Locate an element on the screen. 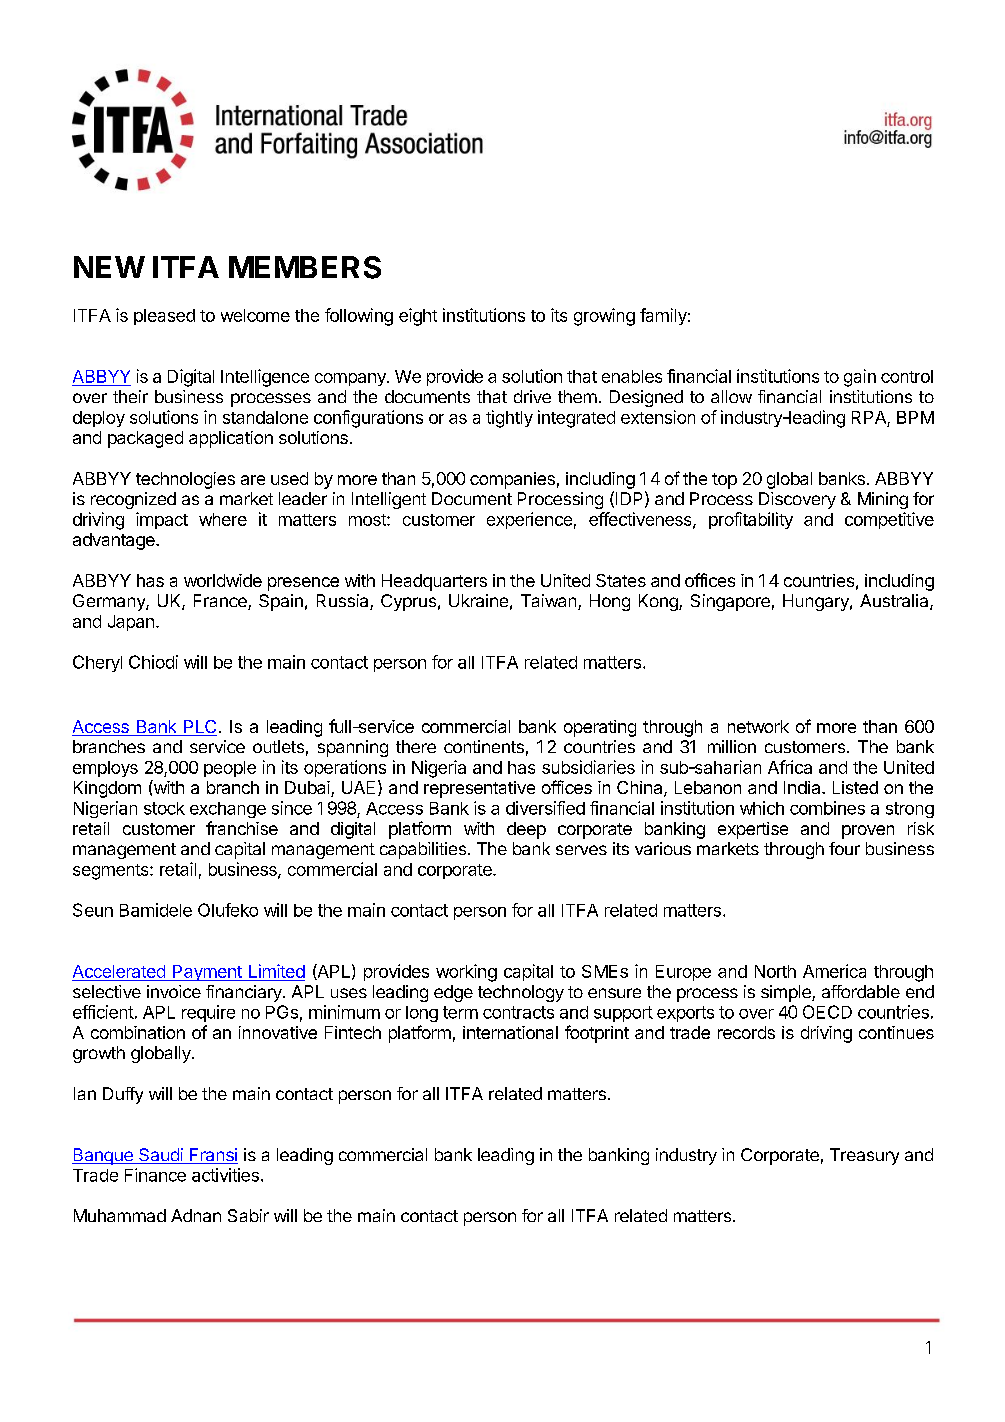 Image resolution: width=1005 pixels, height=1422 pixels. gain is located at coordinates (860, 378).
